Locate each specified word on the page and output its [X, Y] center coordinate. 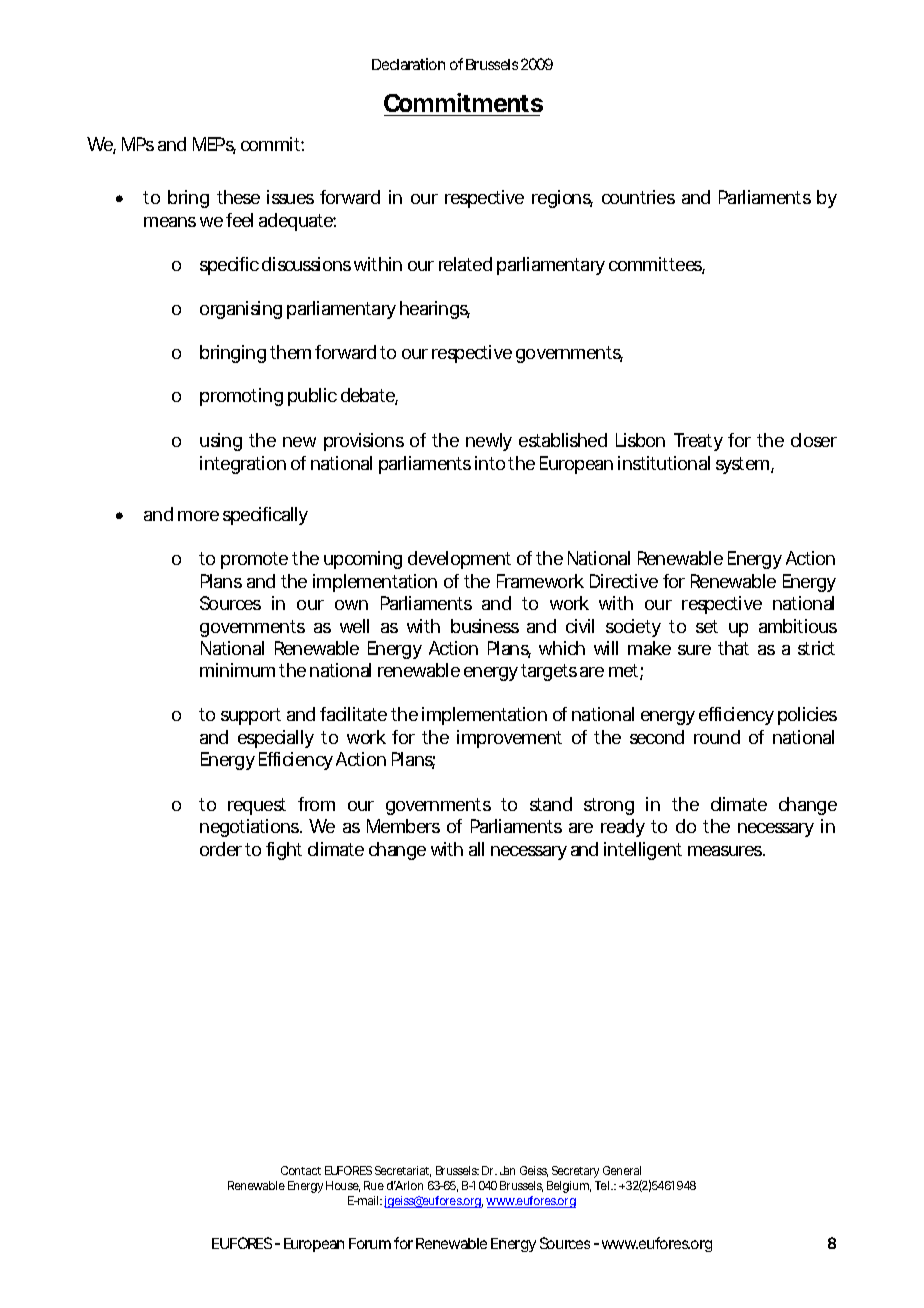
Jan [507, 1170]
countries [638, 197]
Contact [301, 1170]
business [485, 626]
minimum [237, 670]
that [733, 648]
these [238, 197]
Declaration [408, 64]
